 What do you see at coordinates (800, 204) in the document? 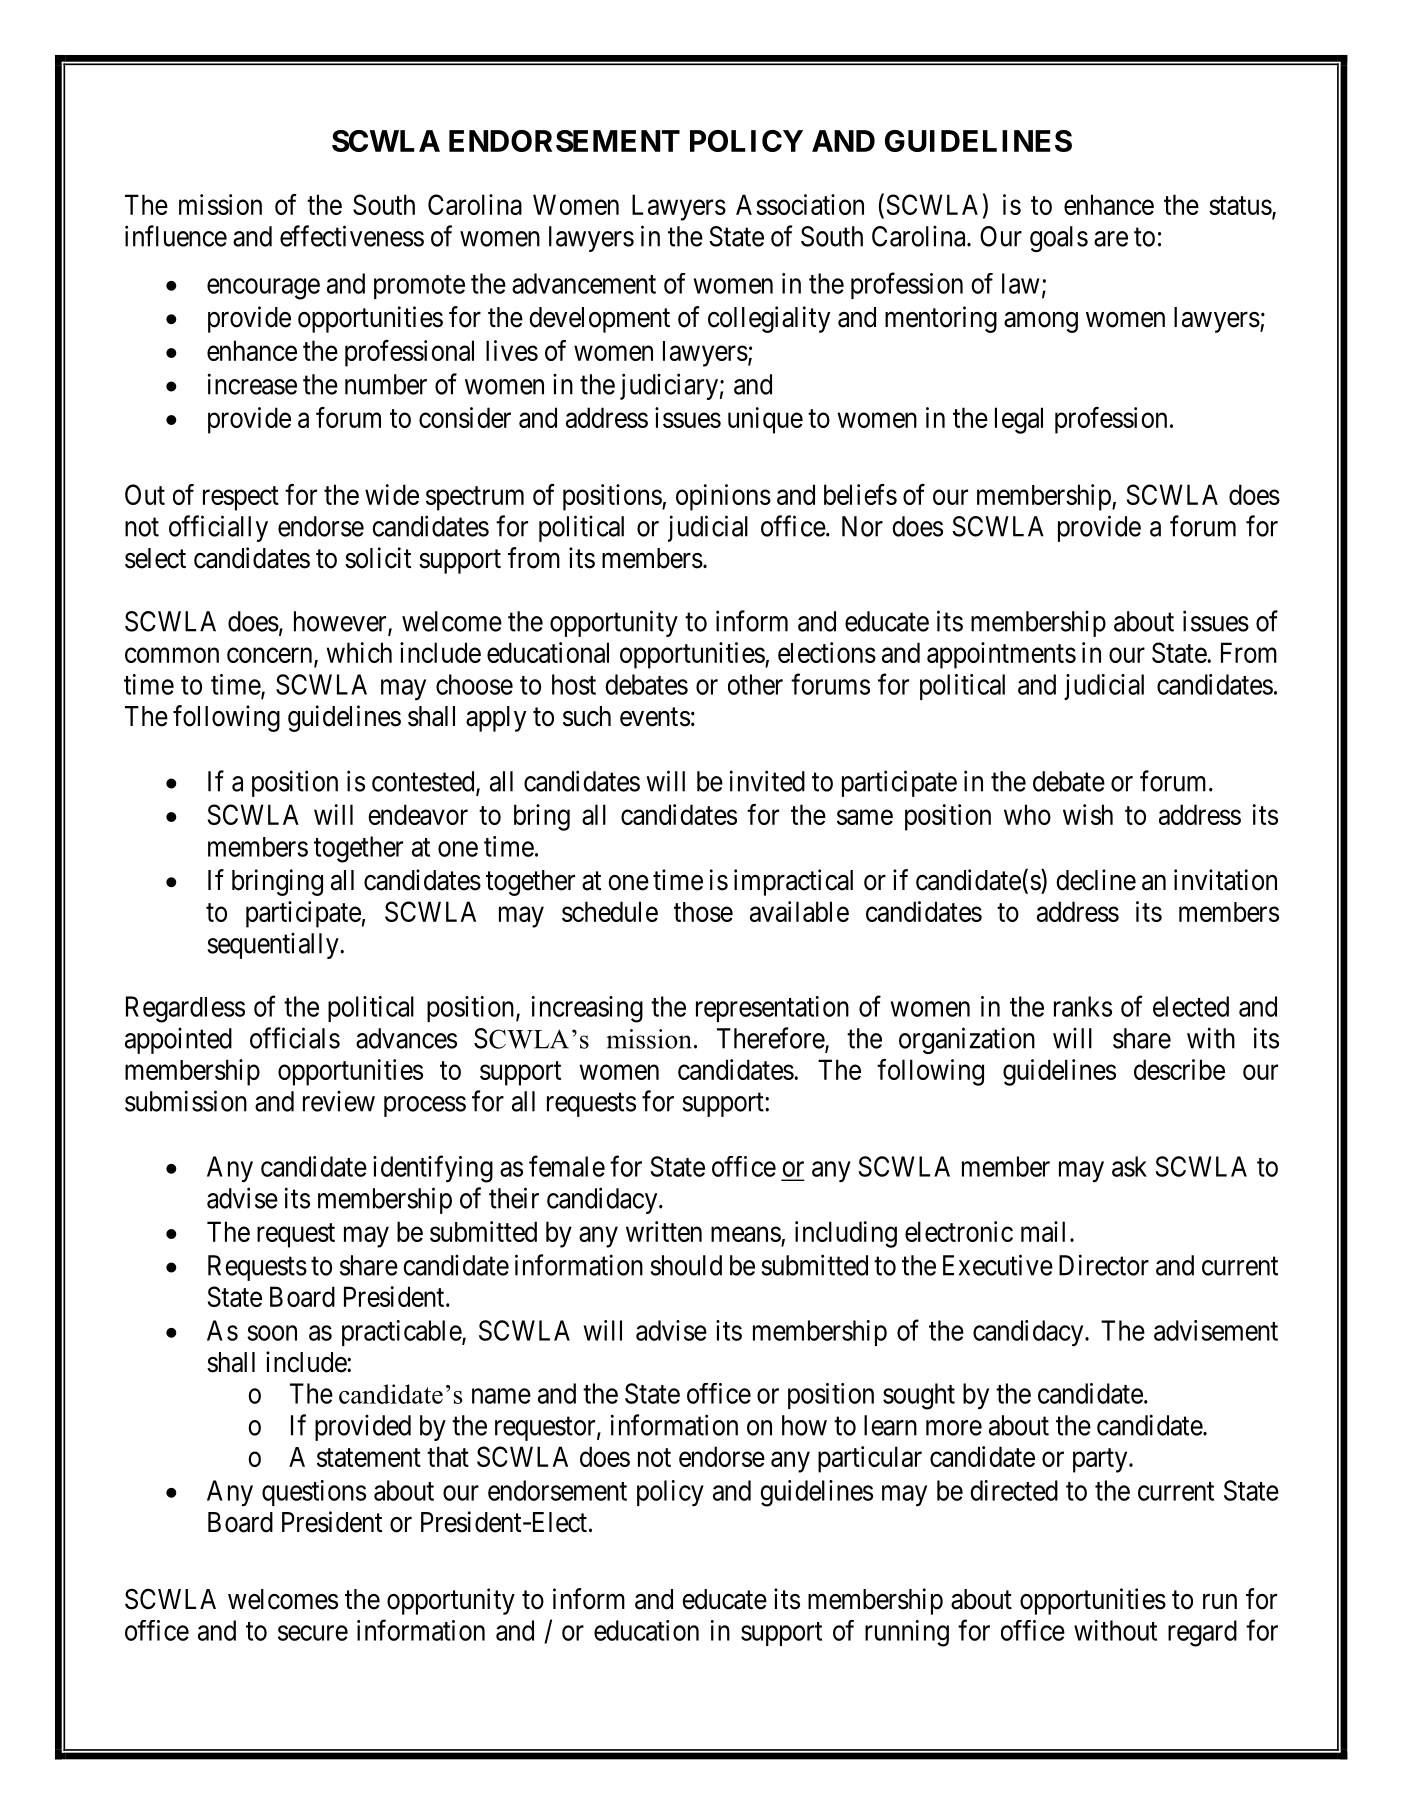
I see `Association` at bounding box center [800, 204].
